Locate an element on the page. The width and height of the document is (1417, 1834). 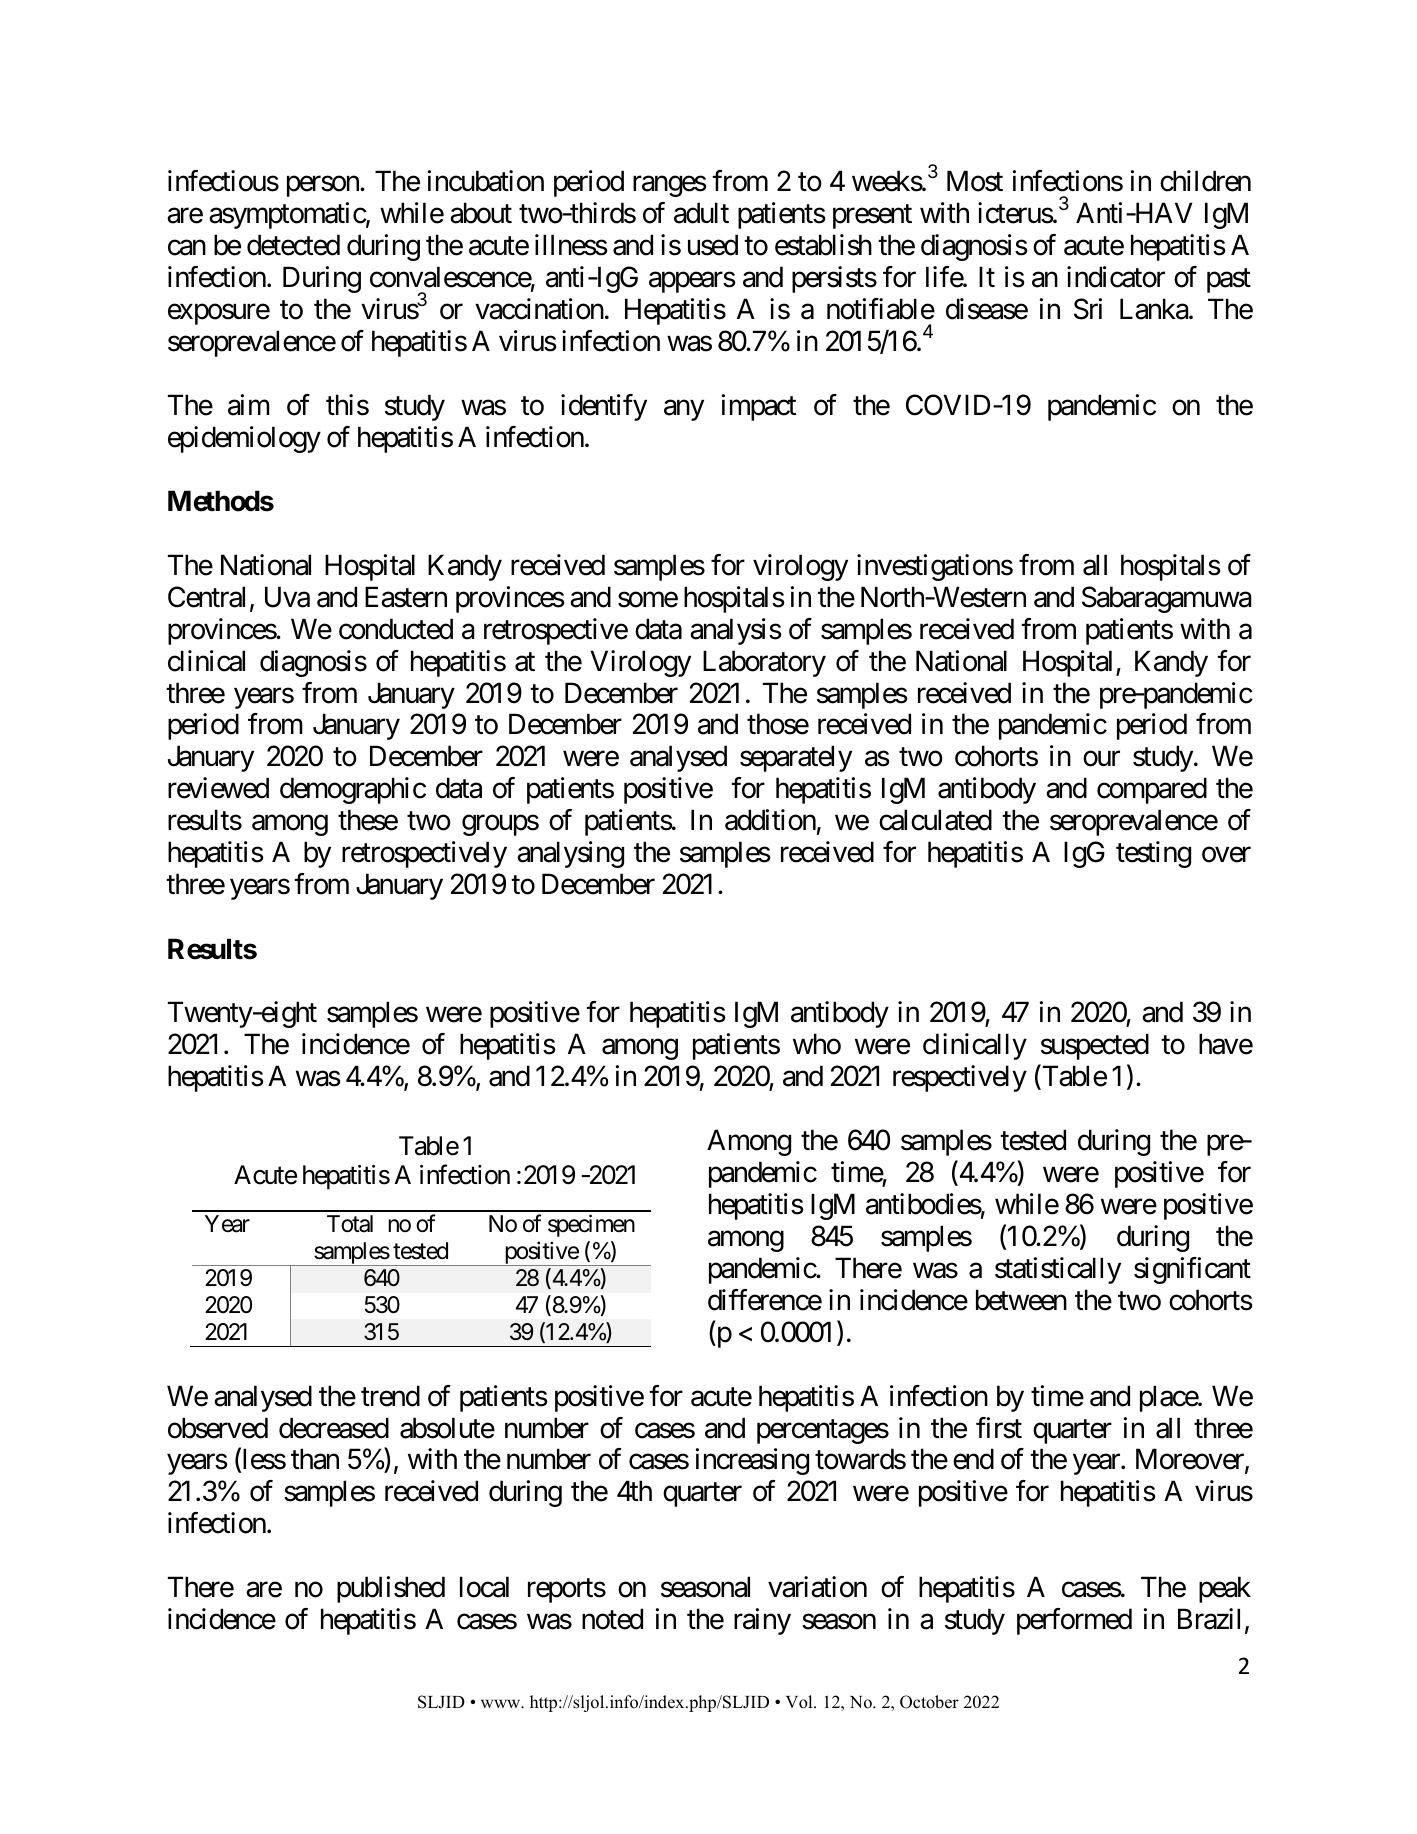
published is located at coordinates (391, 1589).
